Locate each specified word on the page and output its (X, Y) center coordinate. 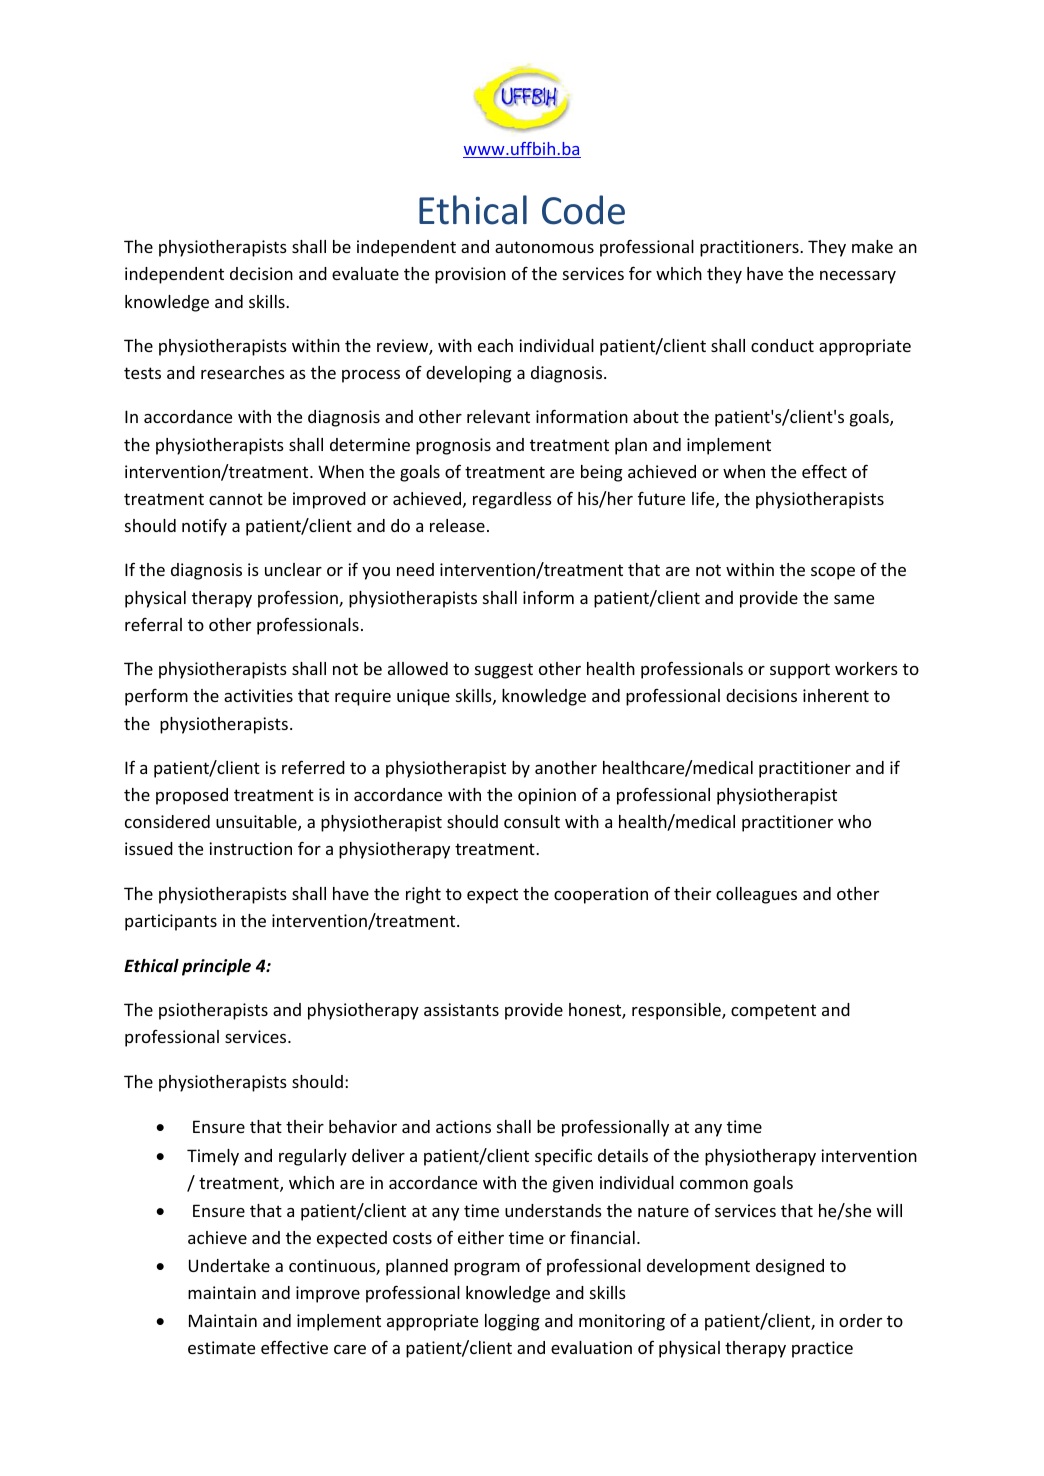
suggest (504, 671)
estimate (221, 1347)
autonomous (544, 247)
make (872, 246)
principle (216, 967)
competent (773, 1012)
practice (822, 1349)
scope (833, 573)
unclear (293, 569)
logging (512, 1322)
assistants (461, 1009)
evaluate (365, 273)
